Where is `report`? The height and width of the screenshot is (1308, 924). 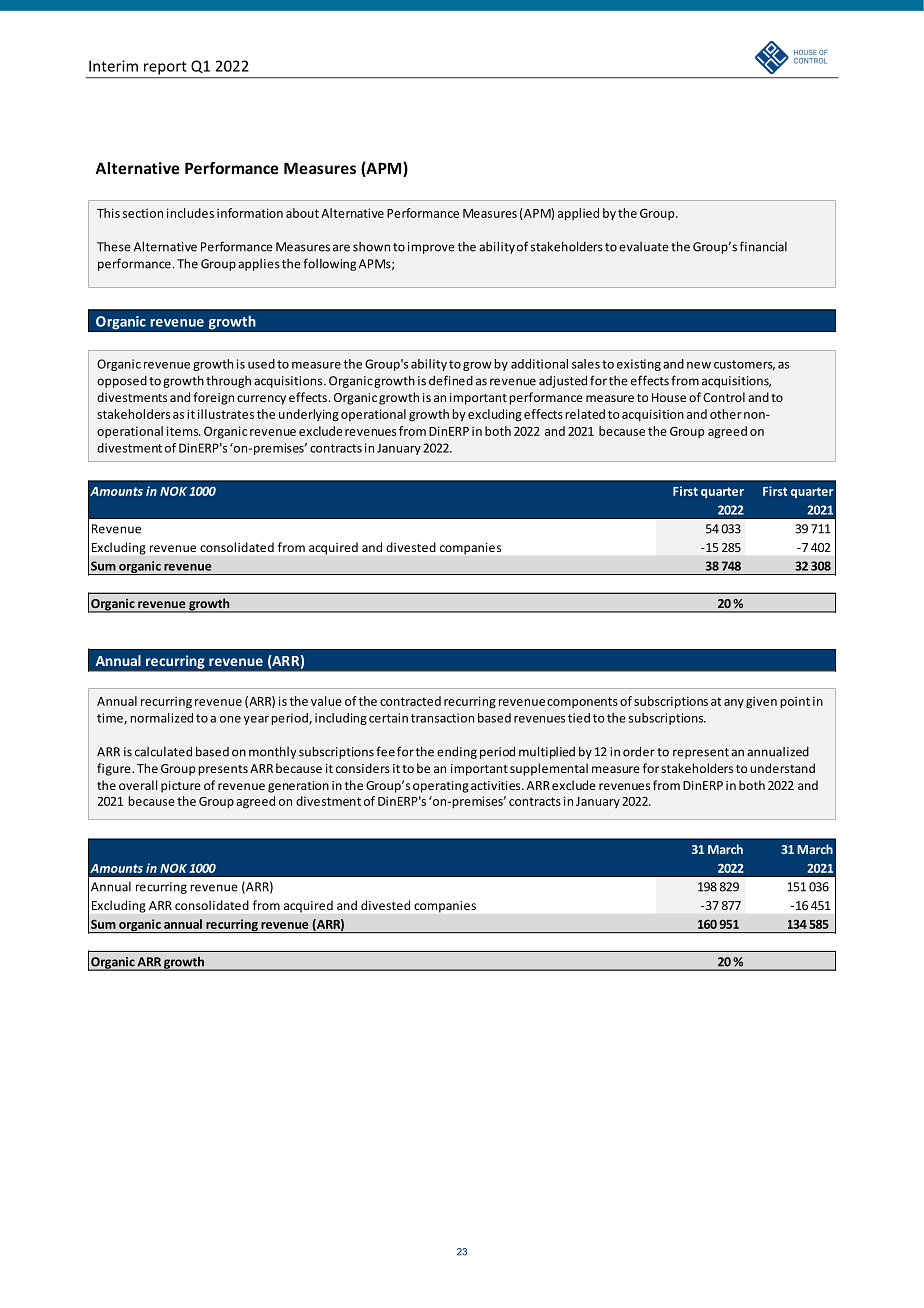 report is located at coordinates (165, 68).
